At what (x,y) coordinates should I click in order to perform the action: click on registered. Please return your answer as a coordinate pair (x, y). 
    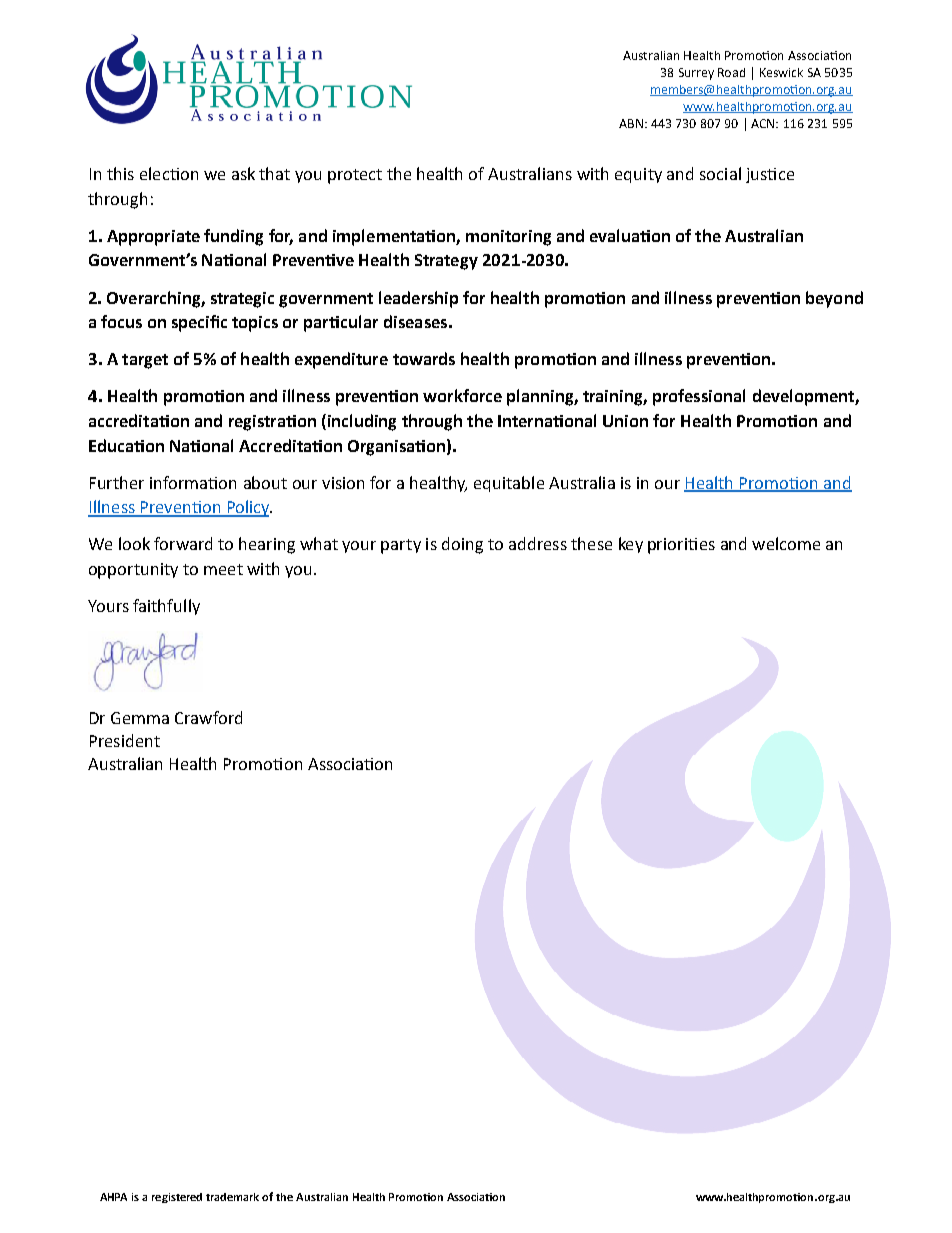
    Looking at the image, I should click on (177, 1198).
